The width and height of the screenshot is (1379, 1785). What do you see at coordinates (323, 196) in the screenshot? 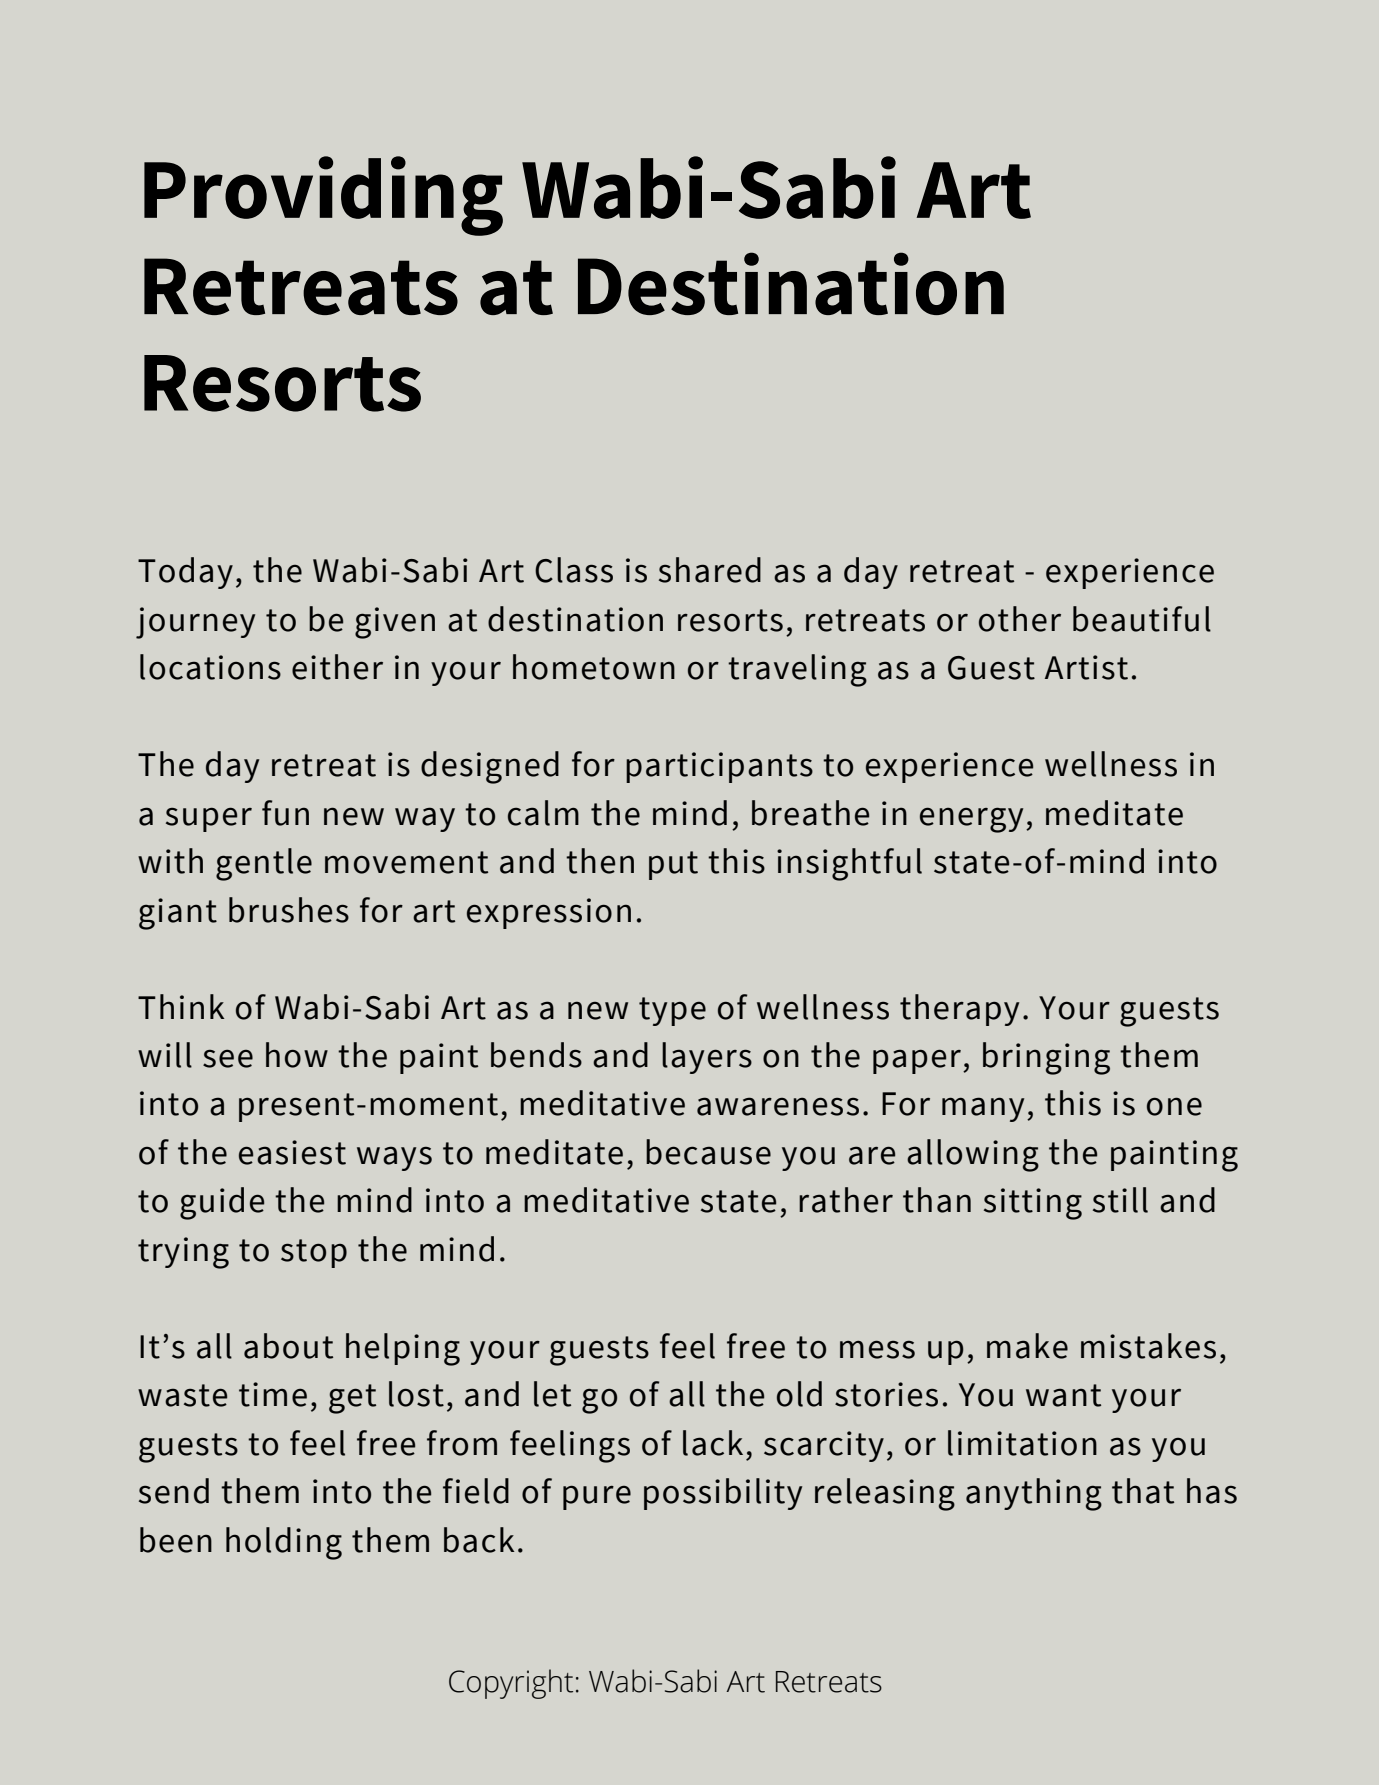
I see `Providing` at bounding box center [323, 196].
